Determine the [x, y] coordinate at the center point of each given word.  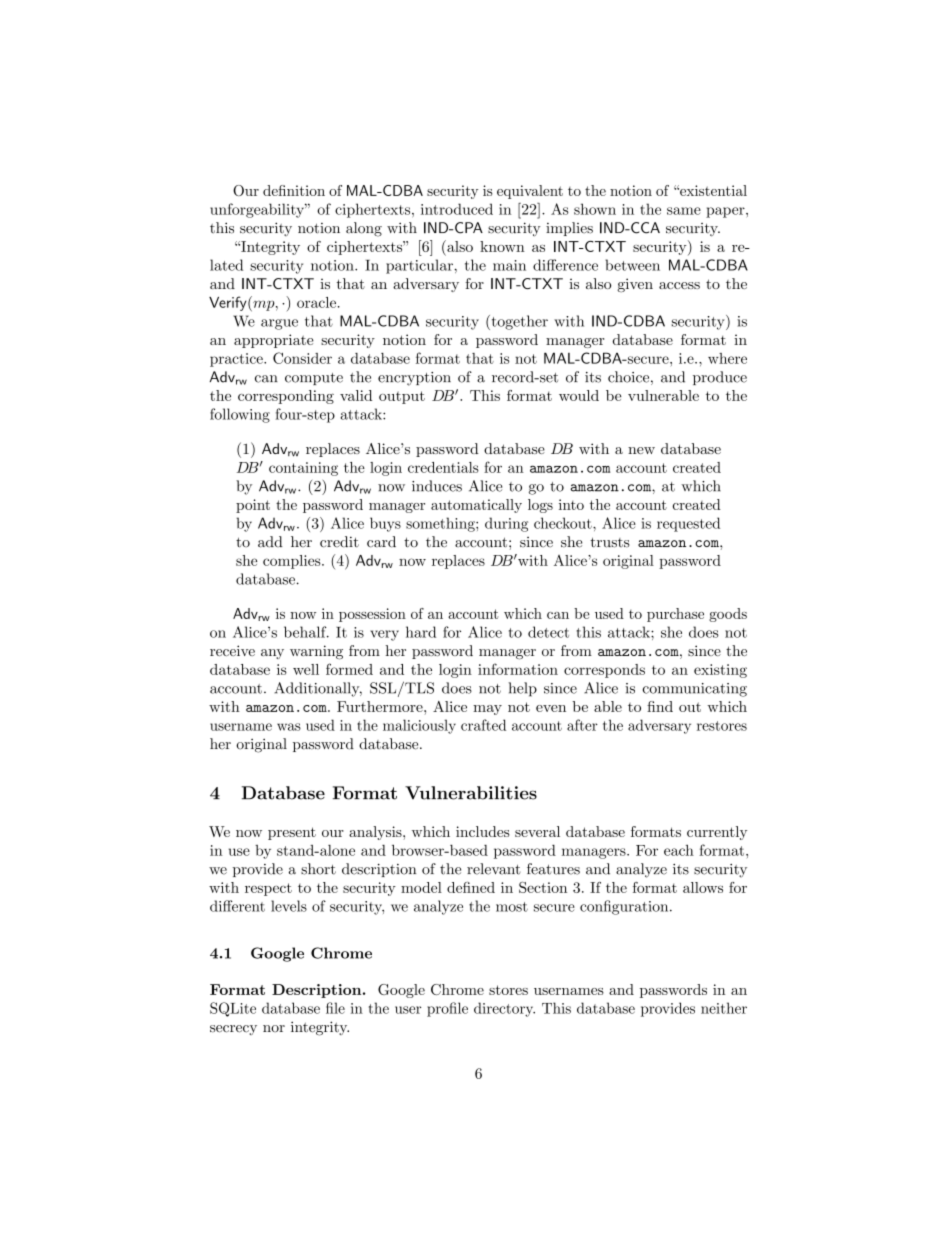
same [684, 211]
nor [274, 1028]
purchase [675, 615]
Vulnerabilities [471, 793]
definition [294, 190]
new [641, 450]
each [679, 850]
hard [421, 632]
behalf [306, 632]
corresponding [286, 397]
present [292, 833]
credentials [443, 467]
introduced [457, 209]
